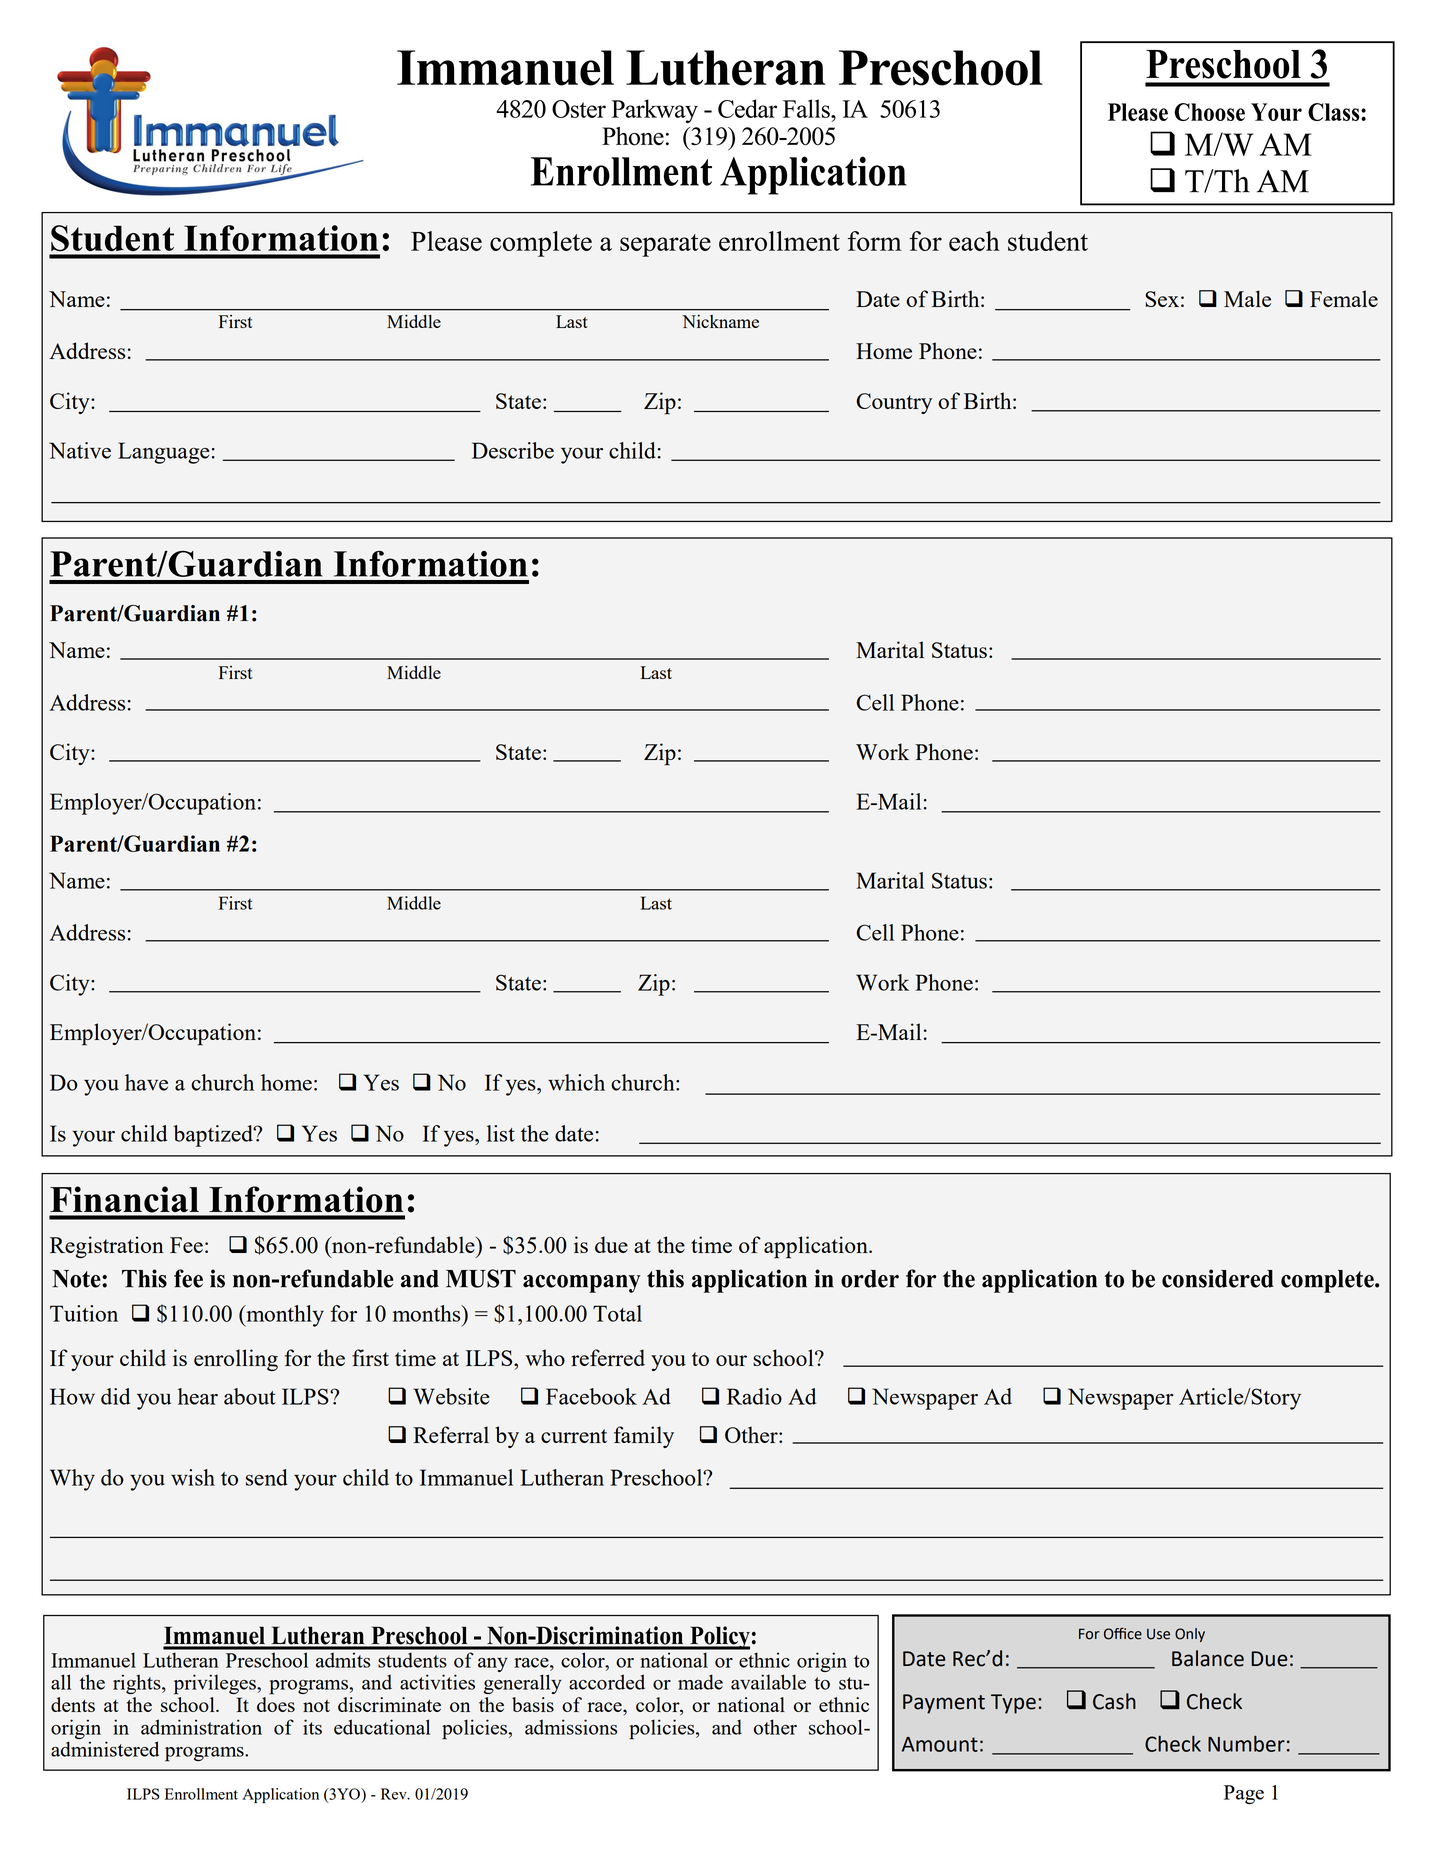 This page has width=1434, height=1856. I want to click on each, so click(974, 241).
